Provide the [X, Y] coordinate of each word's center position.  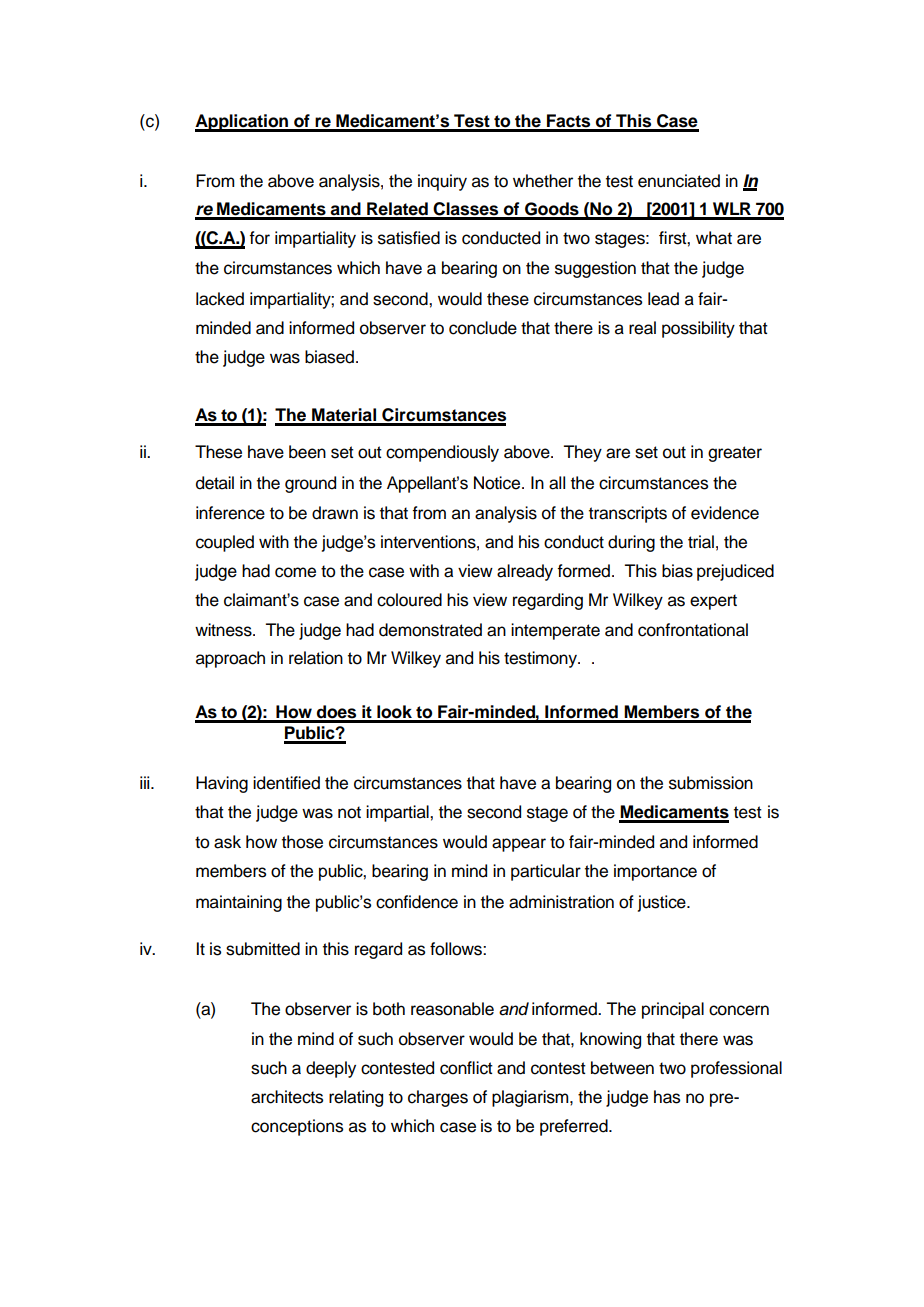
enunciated [679, 181]
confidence [417, 902]
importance [655, 872]
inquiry [442, 182]
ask [227, 842]
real [642, 328]
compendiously [442, 453]
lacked [220, 299]
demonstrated [430, 630]
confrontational [693, 630]
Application [243, 123]
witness [224, 630]
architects [287, 1097]
